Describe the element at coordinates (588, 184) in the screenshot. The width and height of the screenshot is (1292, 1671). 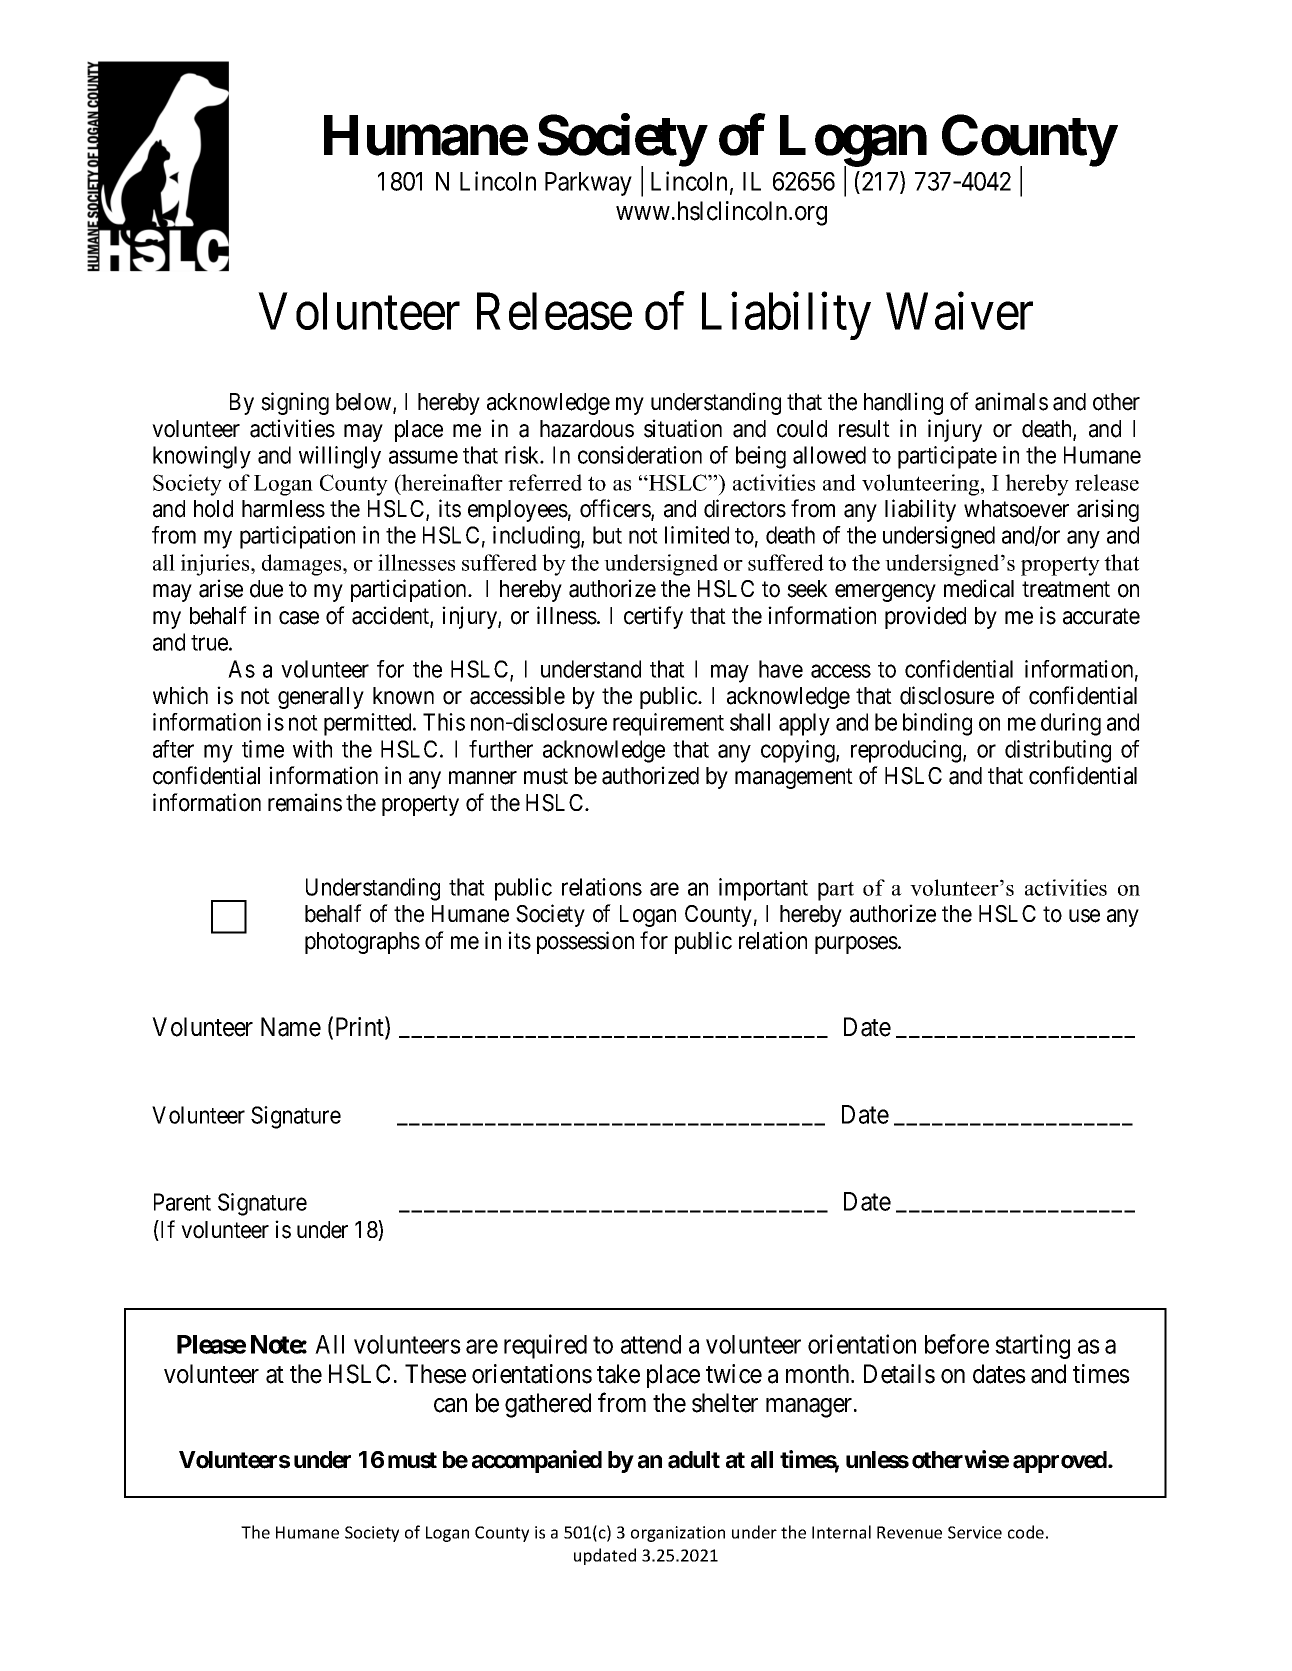
I see `Parkway` at that location.
